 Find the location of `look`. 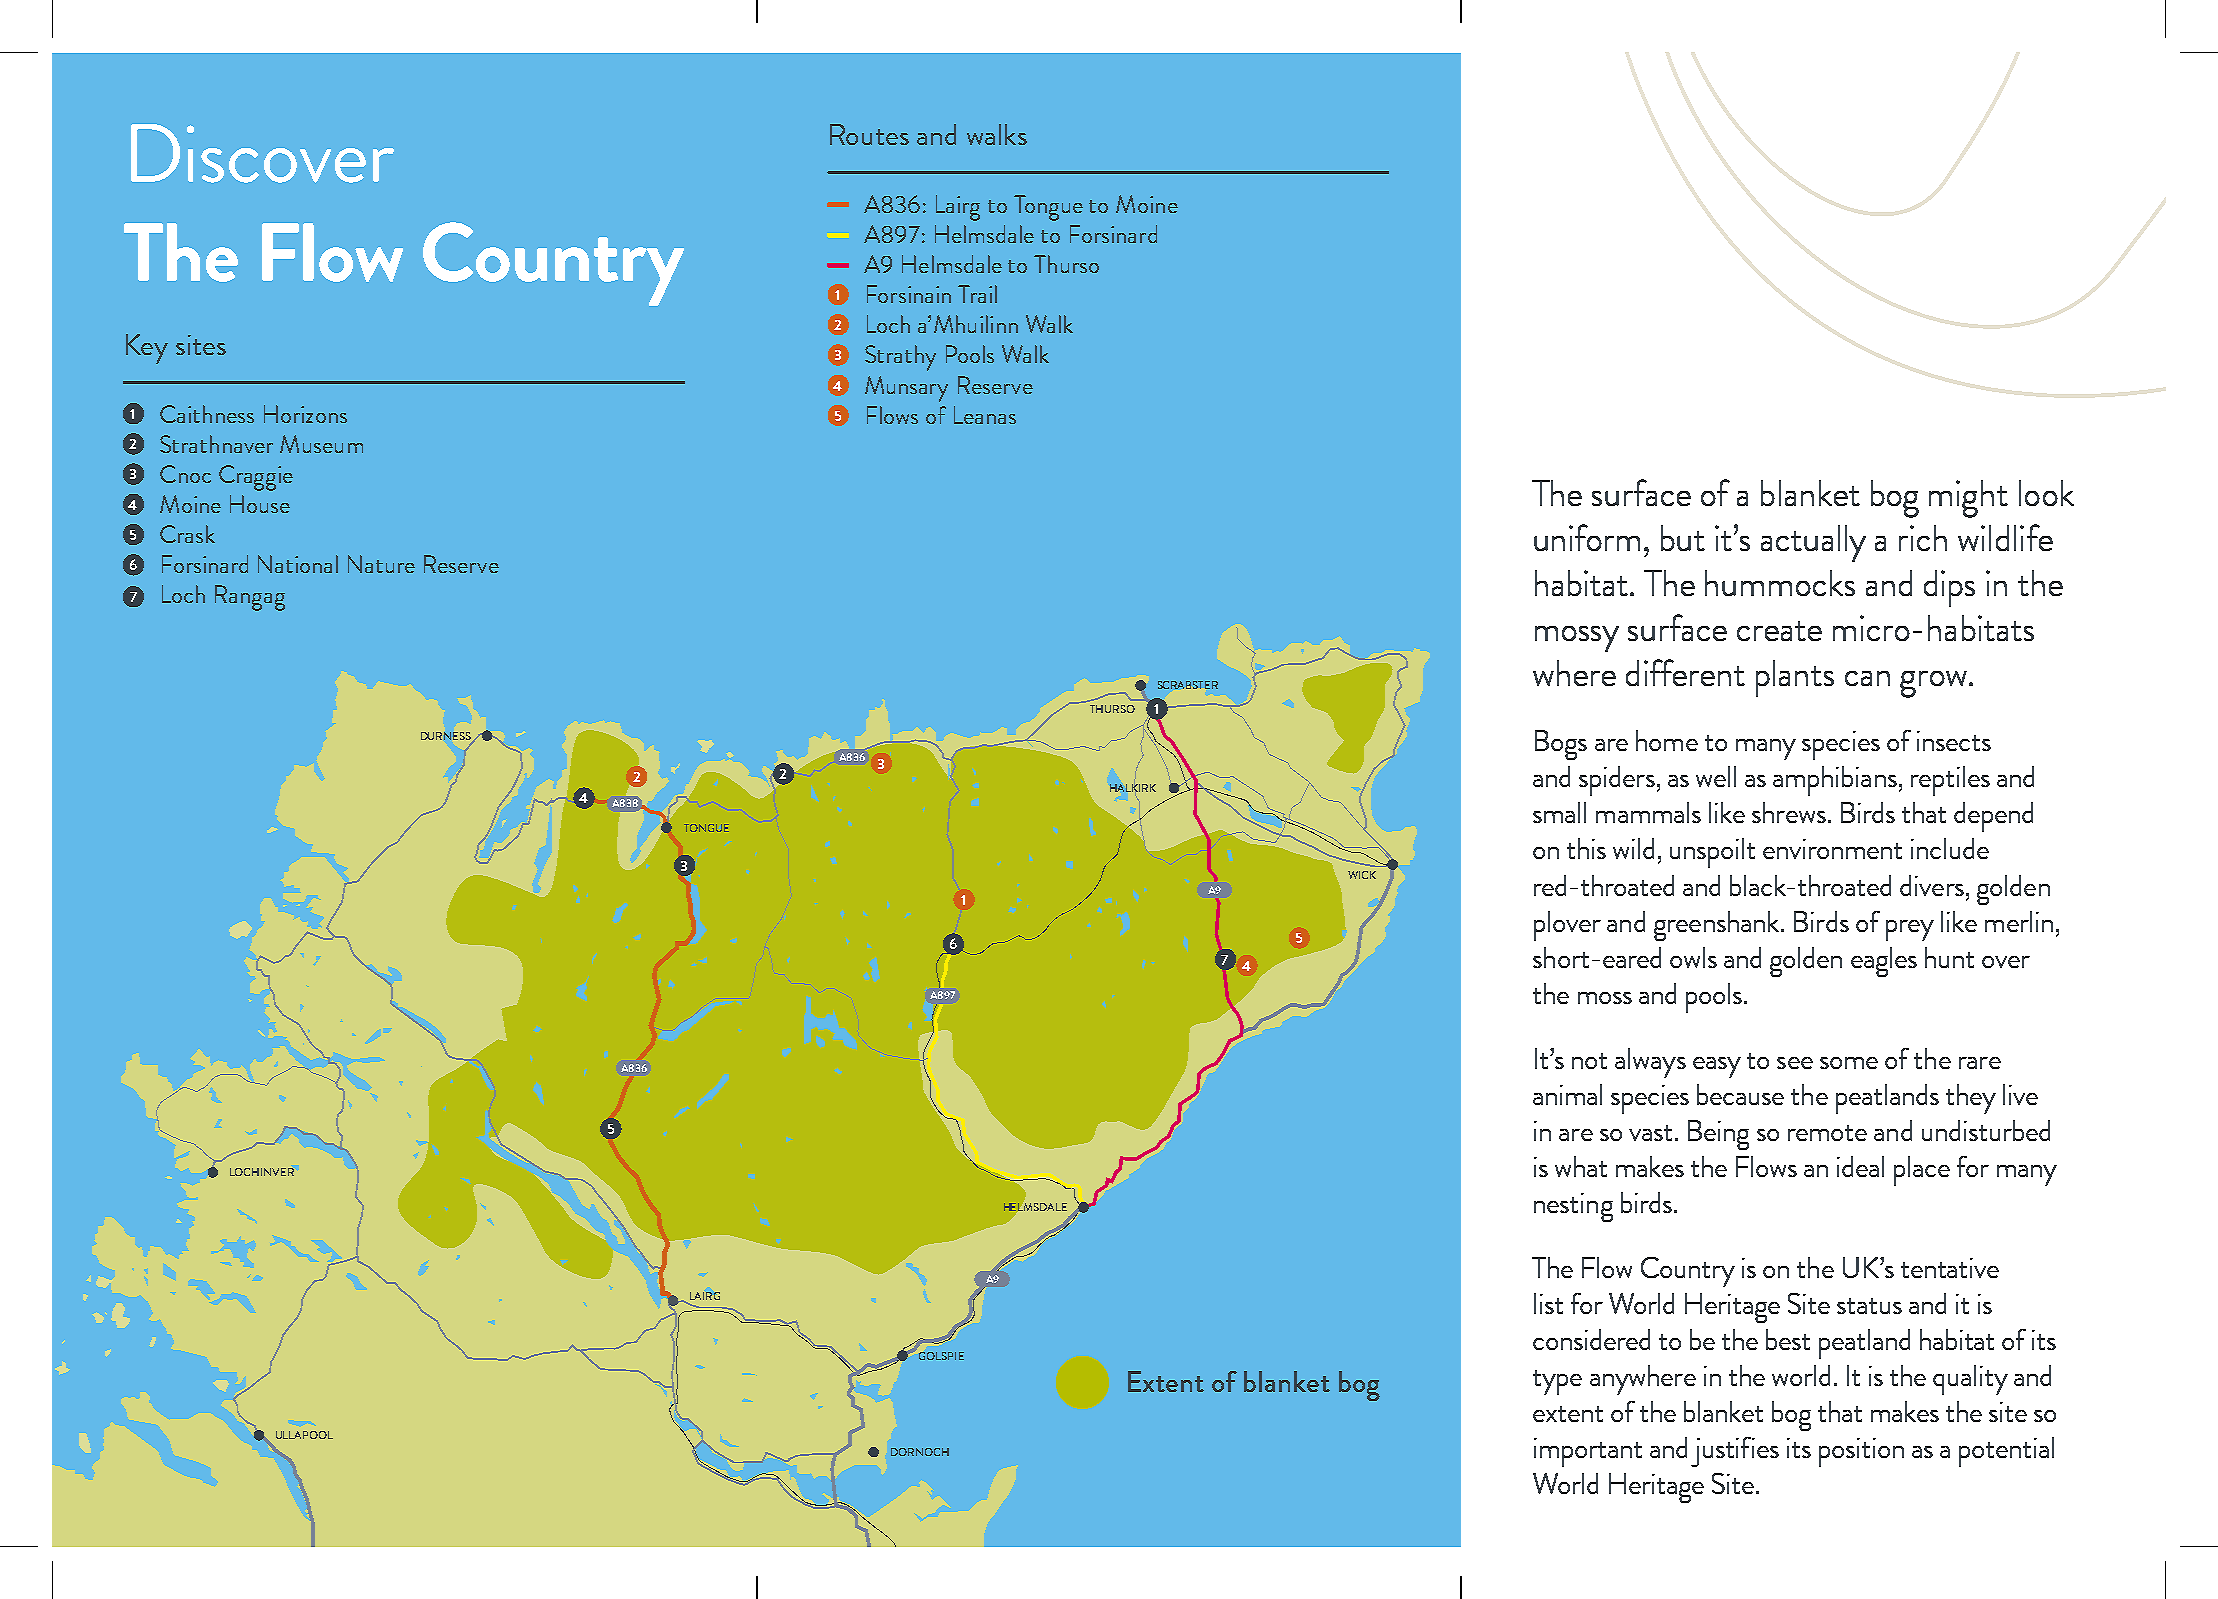

look is located at coordinates (2046, 493).
